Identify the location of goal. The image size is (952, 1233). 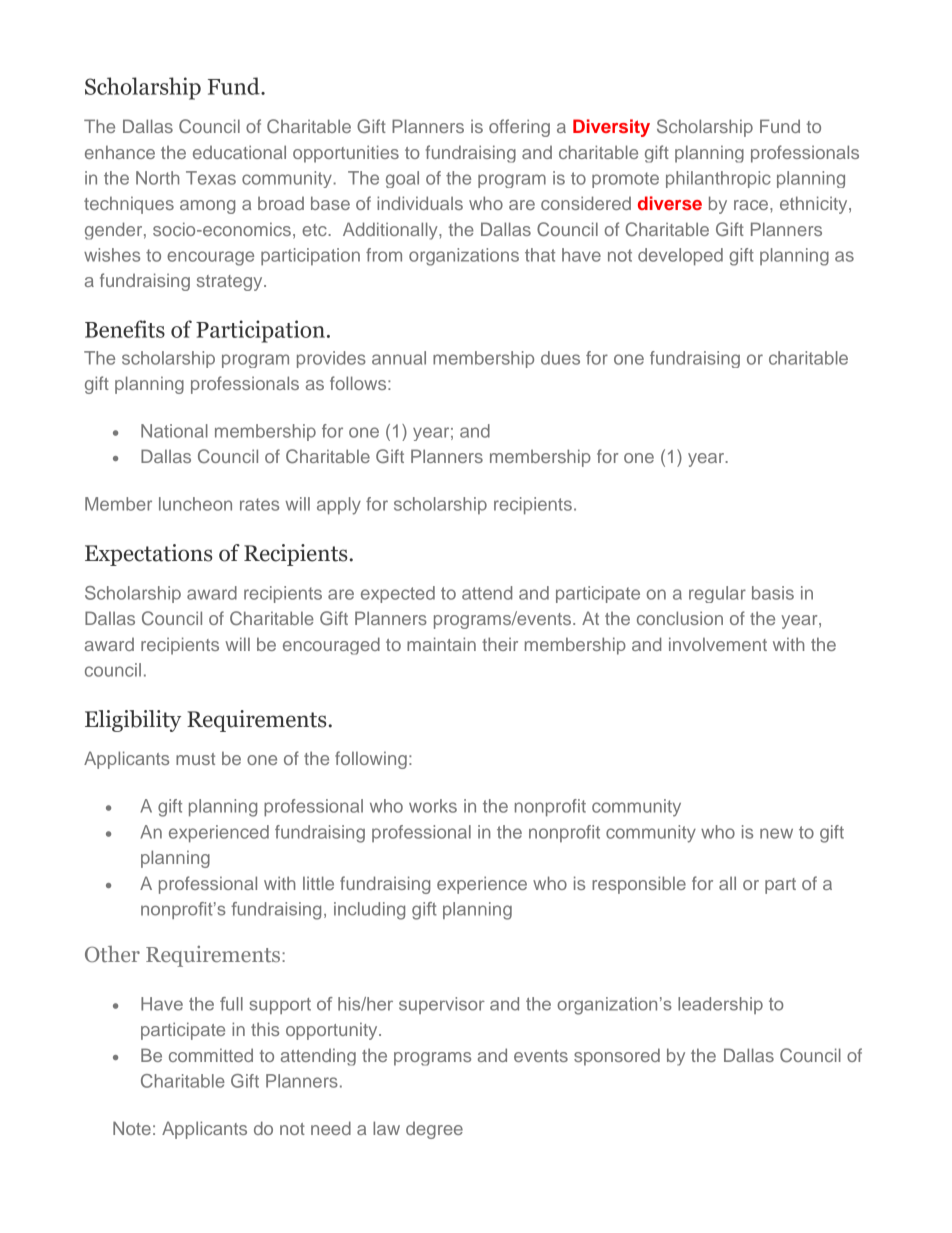
(402, 179).
